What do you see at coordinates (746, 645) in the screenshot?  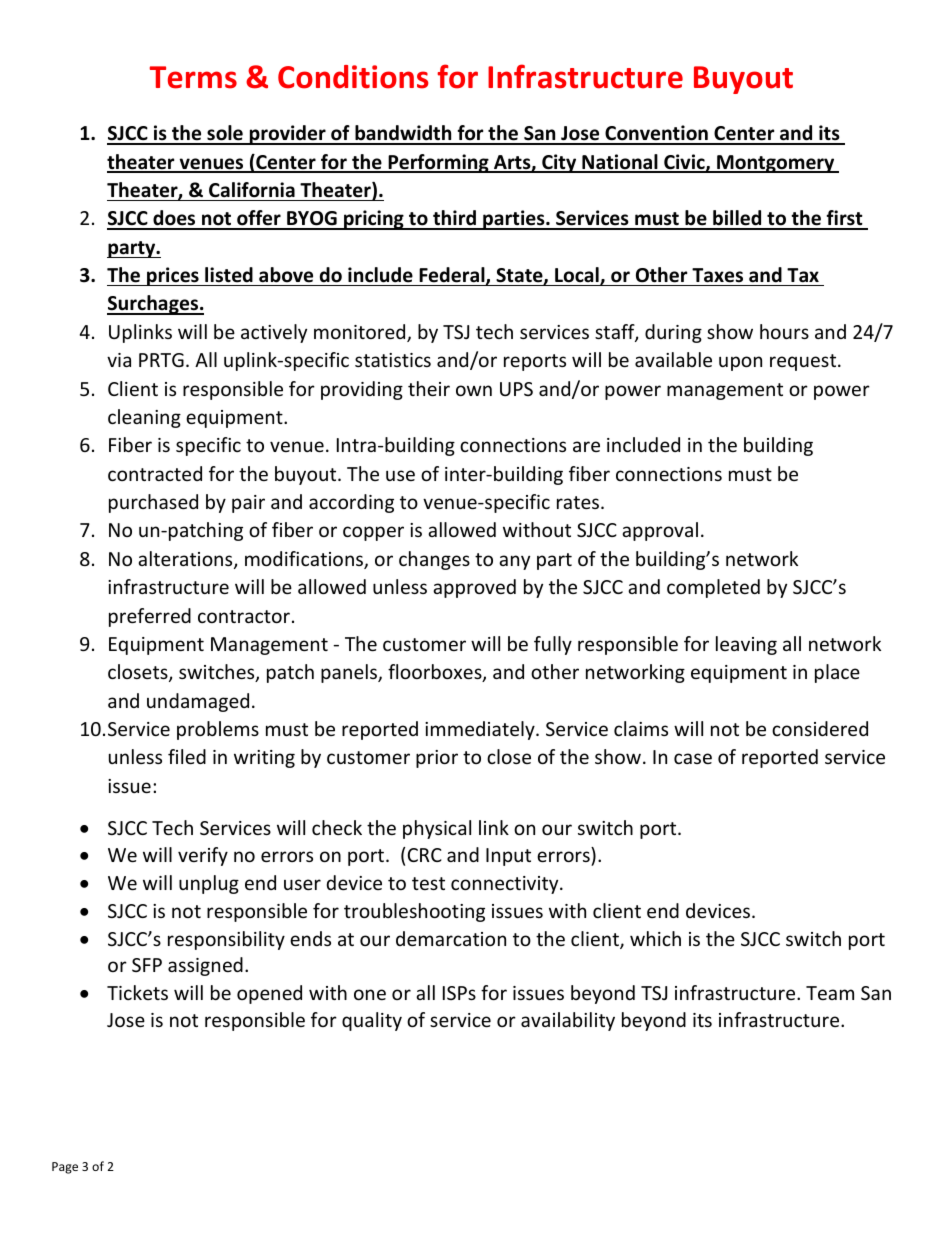 I see `leaving` at bounding box center [746, 645].
